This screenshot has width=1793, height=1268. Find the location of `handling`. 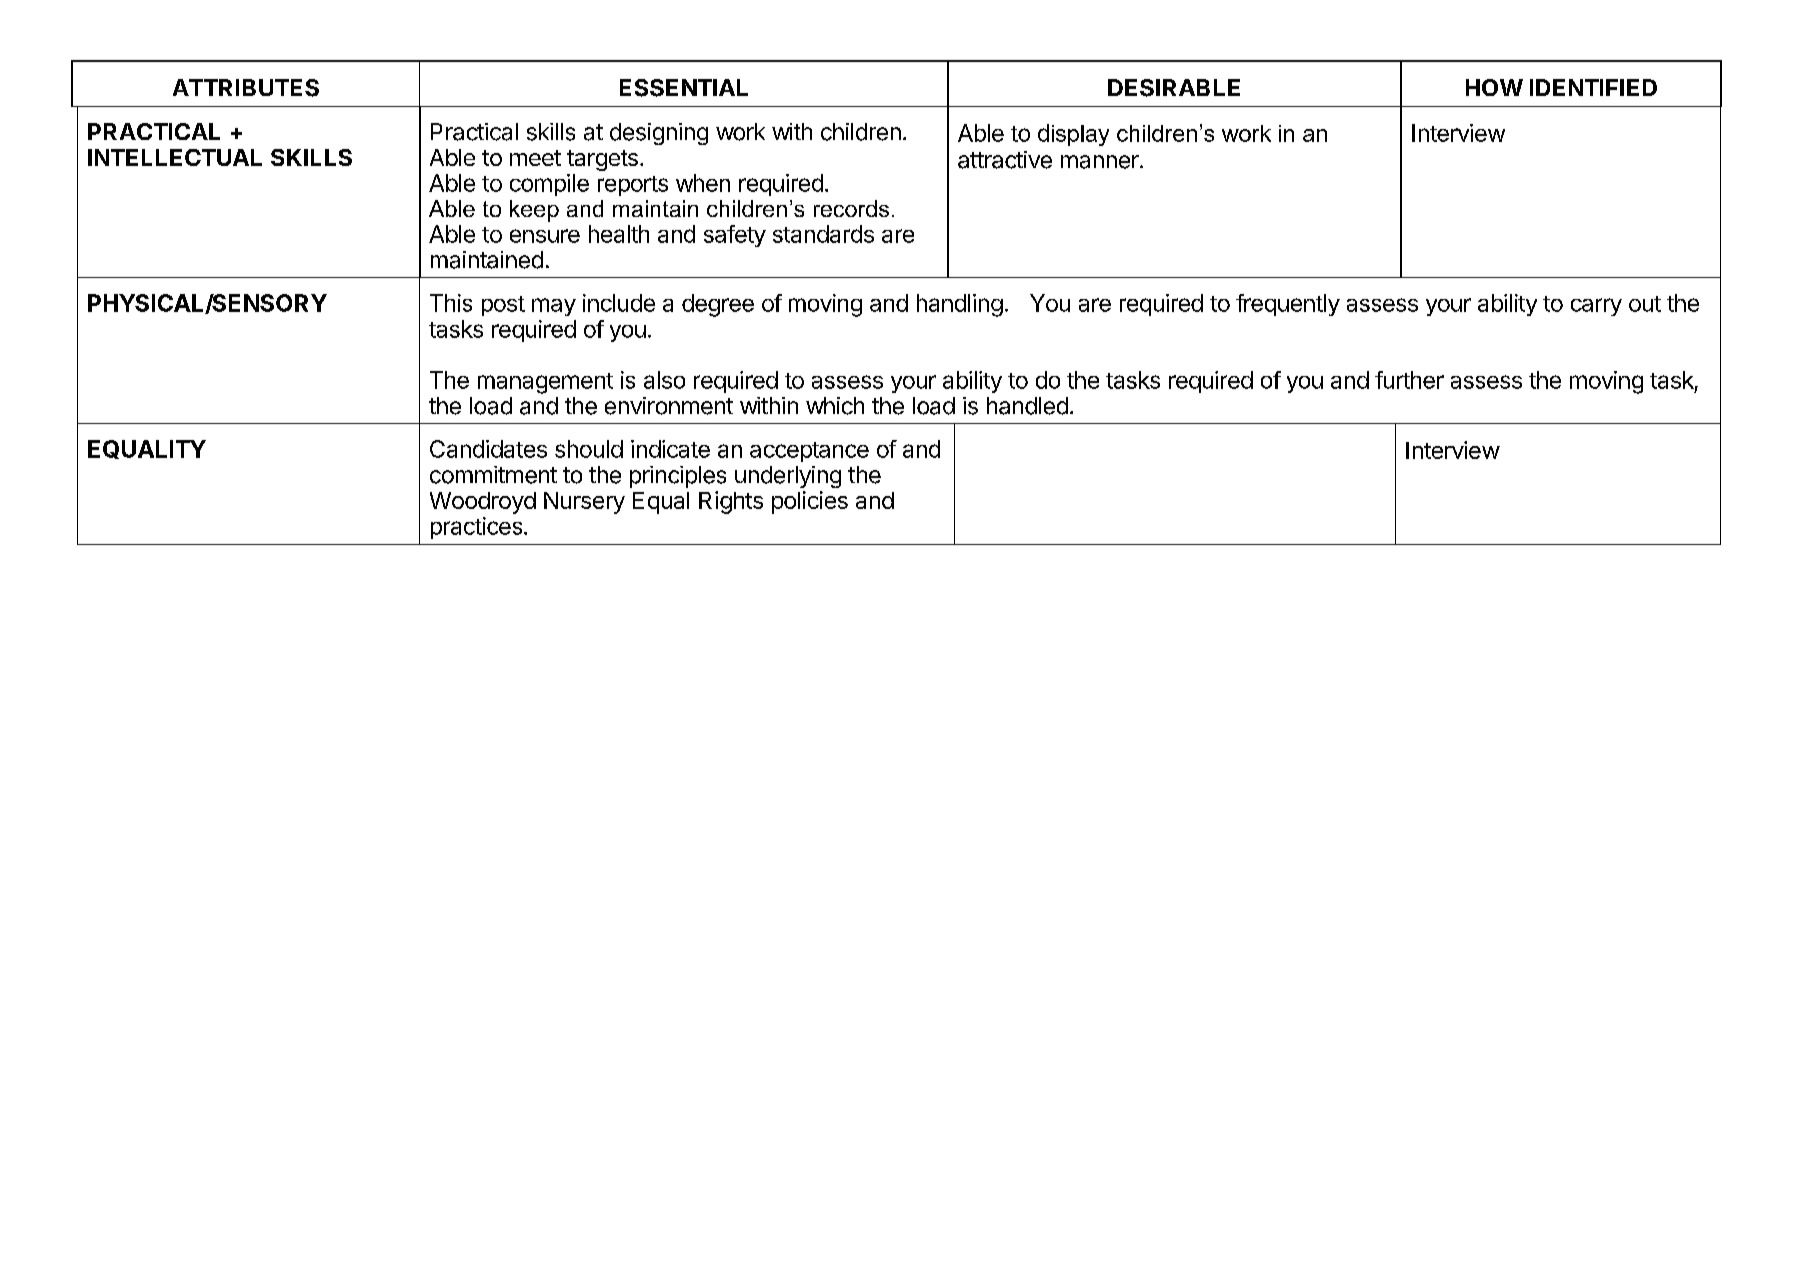

handling is located at coordinates (960, 305).
